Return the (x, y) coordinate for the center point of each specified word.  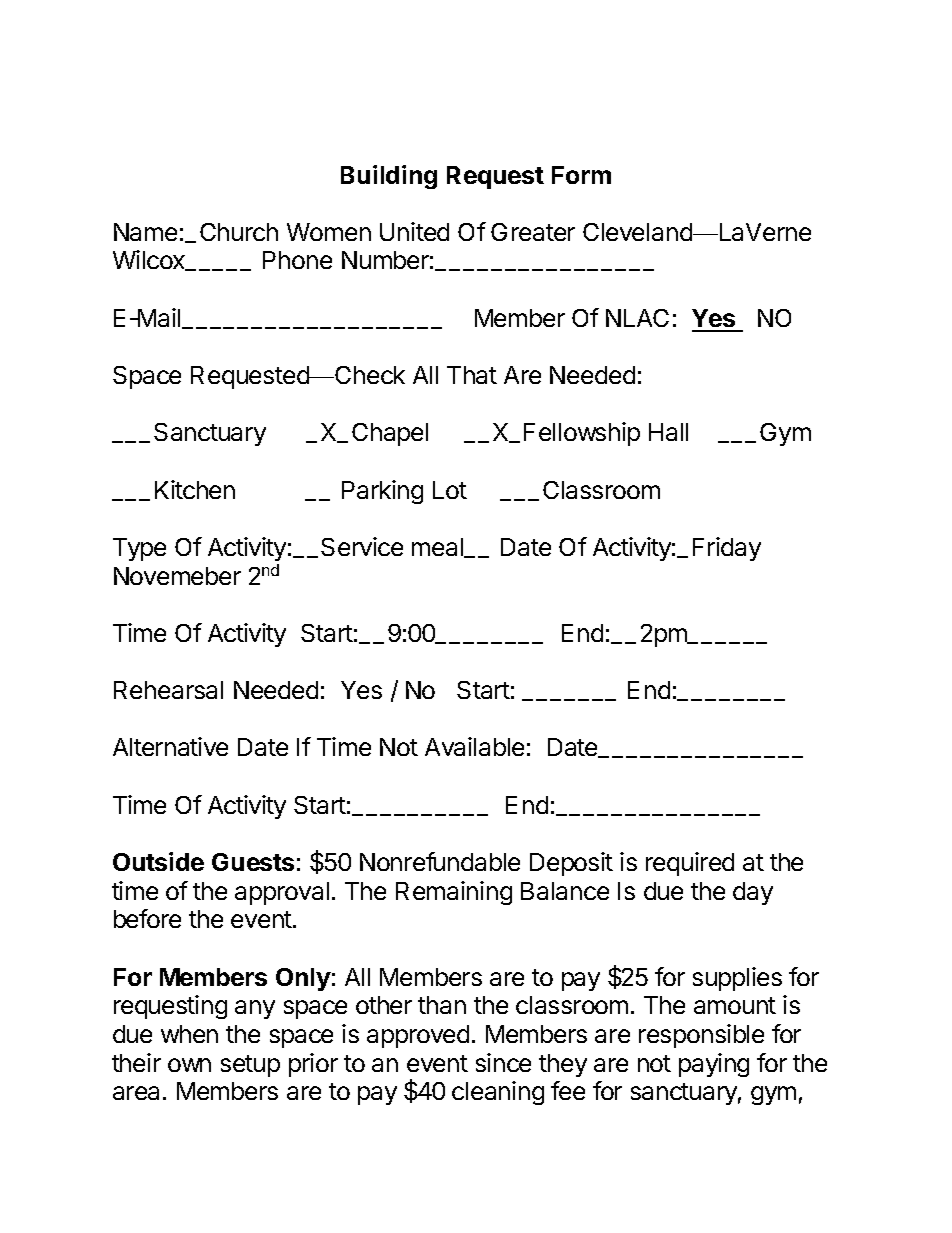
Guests (253, 862)
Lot (450, 490)
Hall (668, 432)
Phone (297, 260)
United (414, 231)
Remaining (454, 893)
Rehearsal (168, 690)
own (189, 1065)
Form (581, 175)
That (472, 375)
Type (139, 549)
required (690, 864)
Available (474, 746)
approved (418, 1036)
